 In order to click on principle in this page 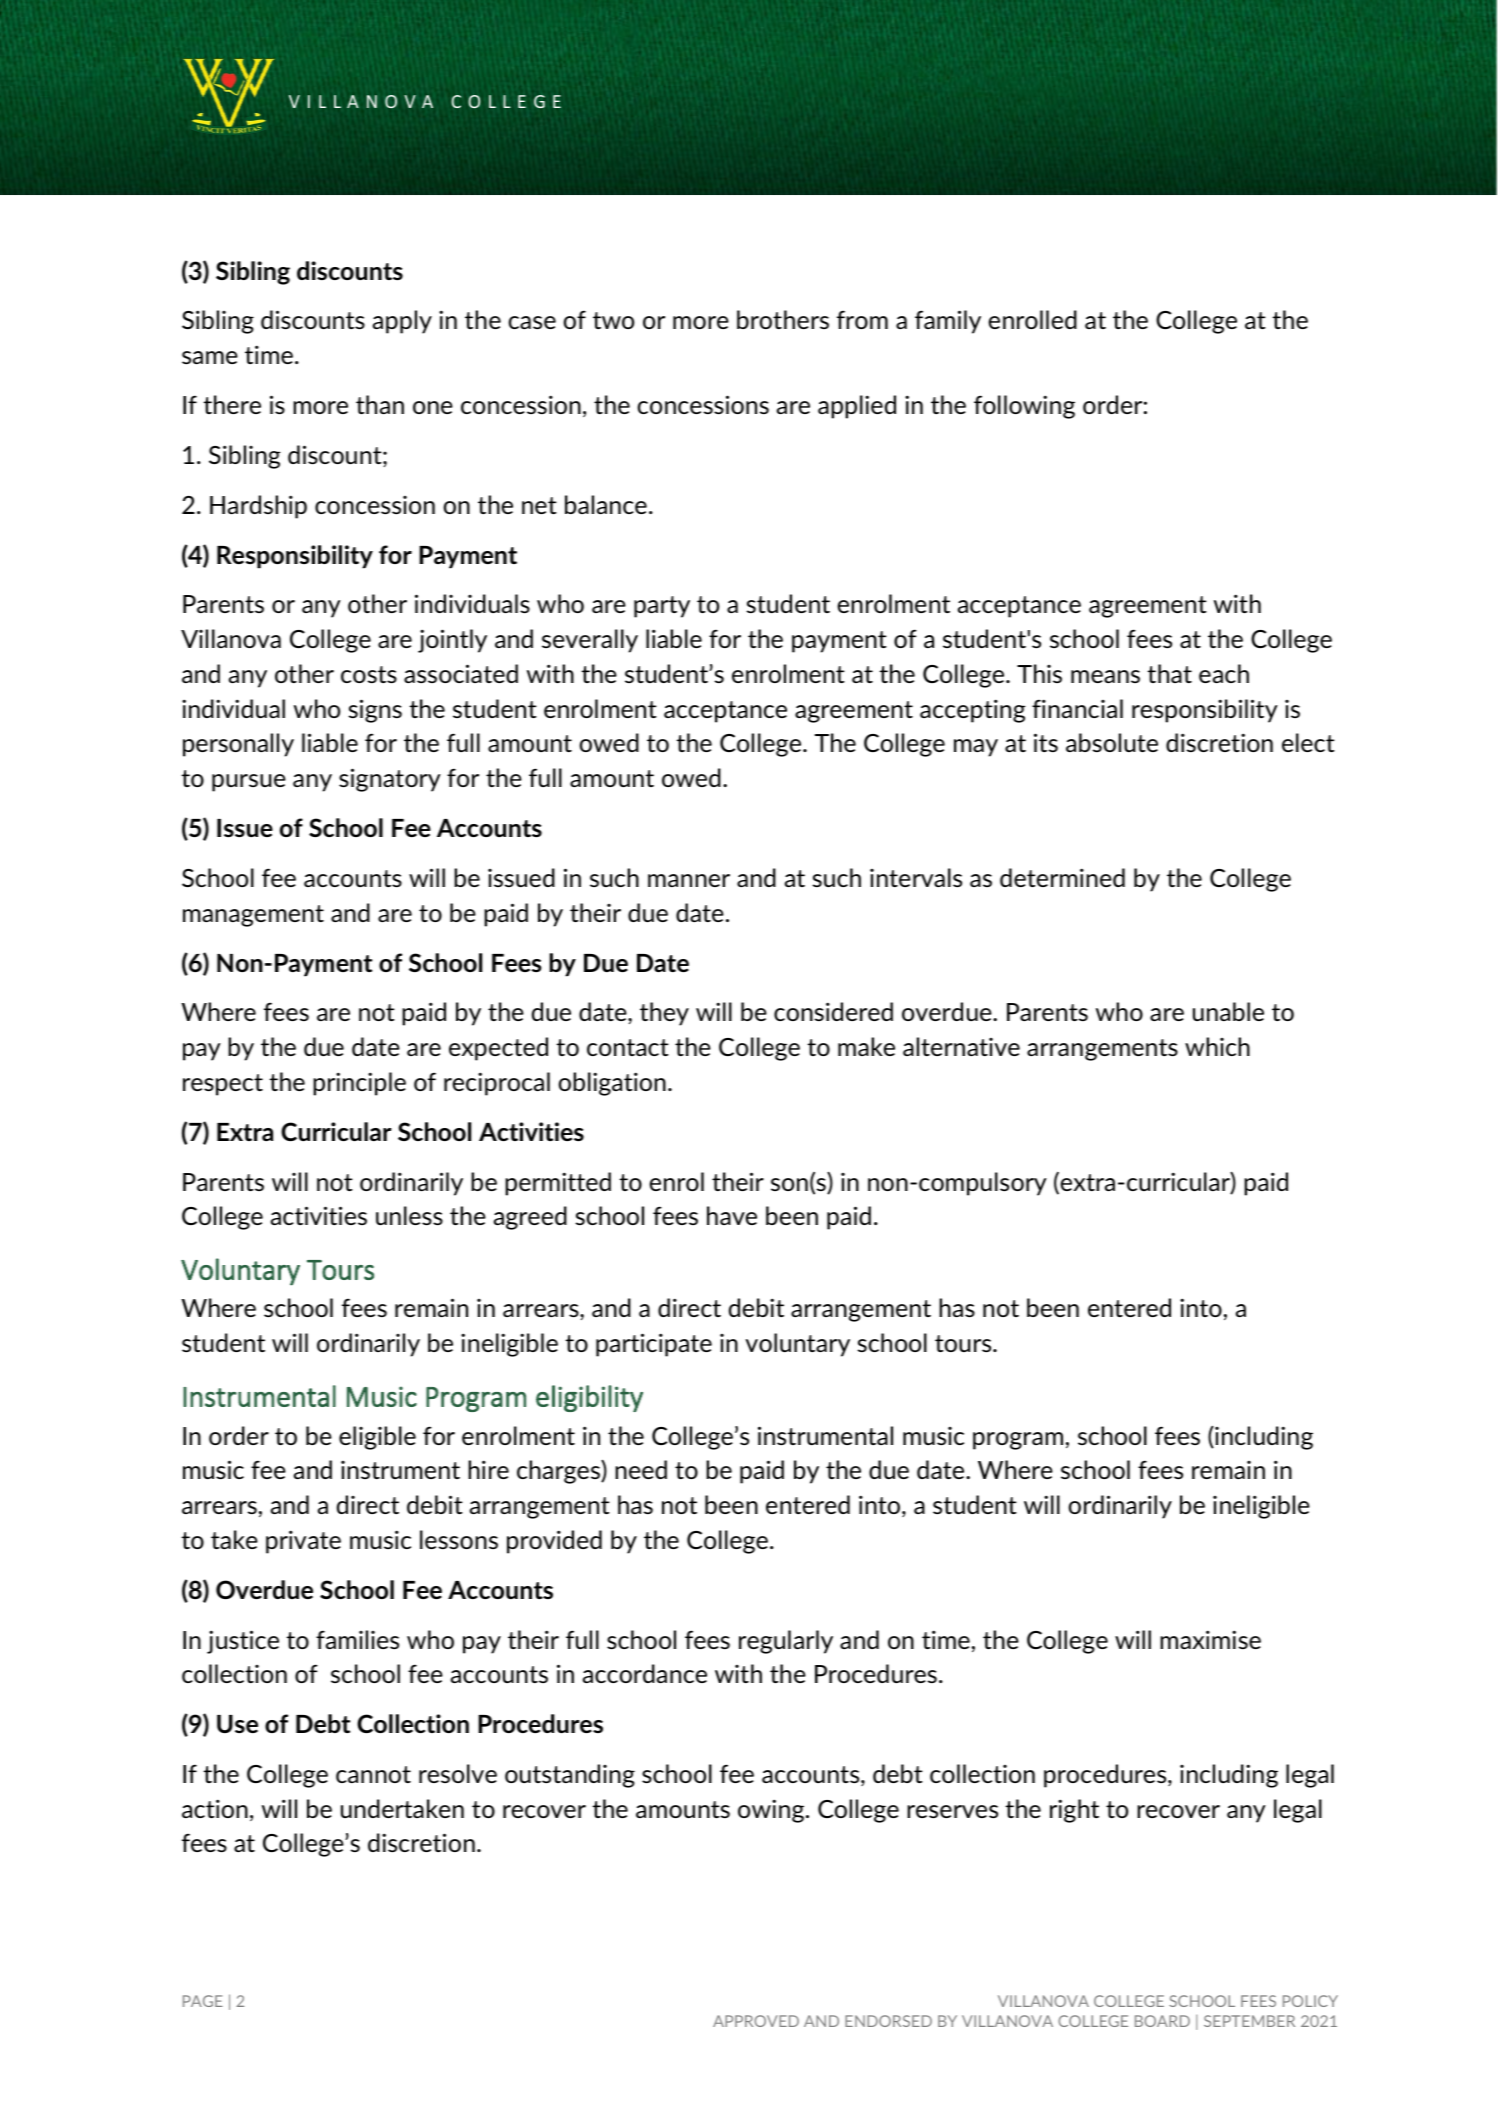, I will do `click(359, 1084)`.
